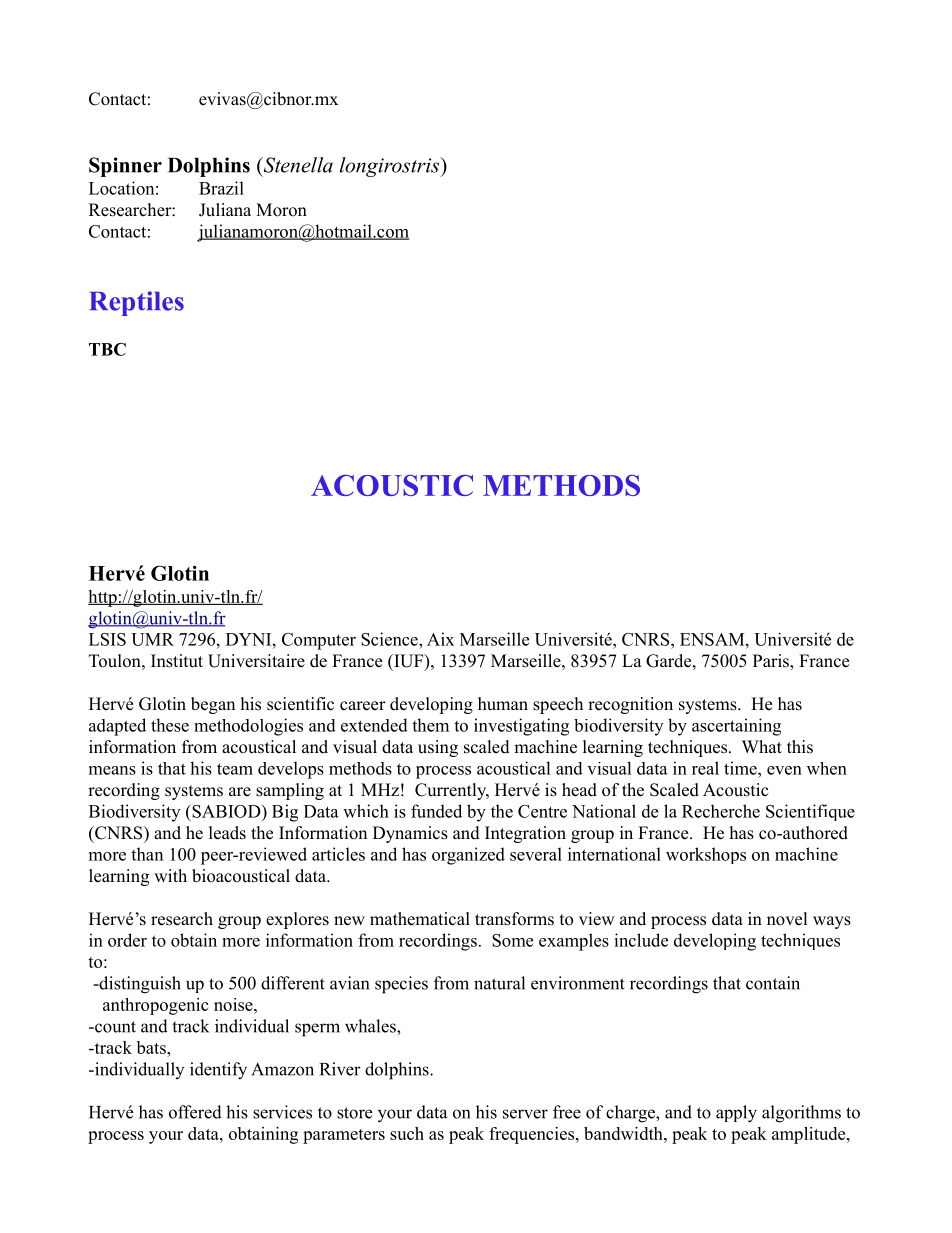 The width and height of the screenshot is (952, 1233). Describe the element at coordinates (706, 855) in the screenshot. I see `workshops` at that location.
